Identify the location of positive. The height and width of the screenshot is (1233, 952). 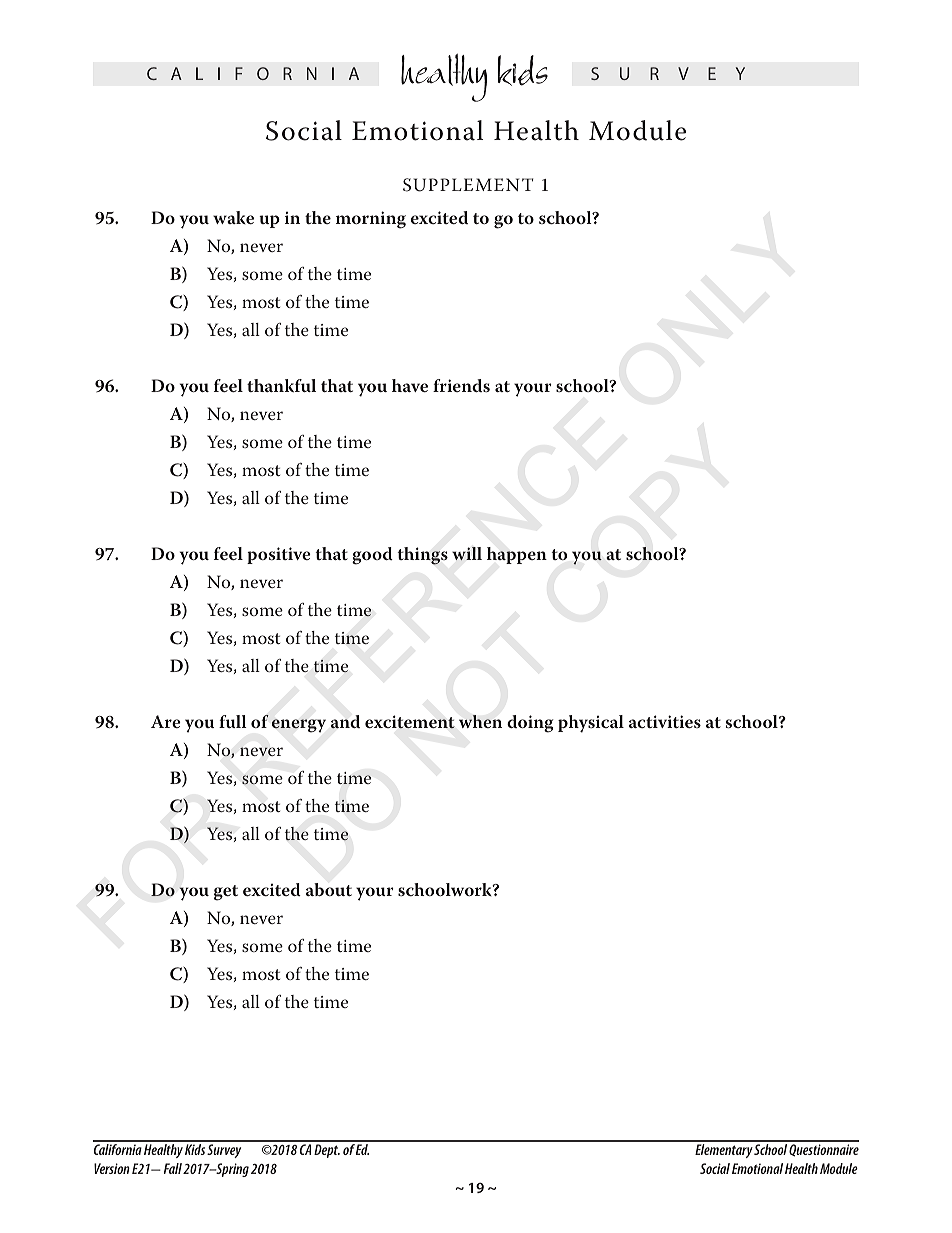
(279, 555).
